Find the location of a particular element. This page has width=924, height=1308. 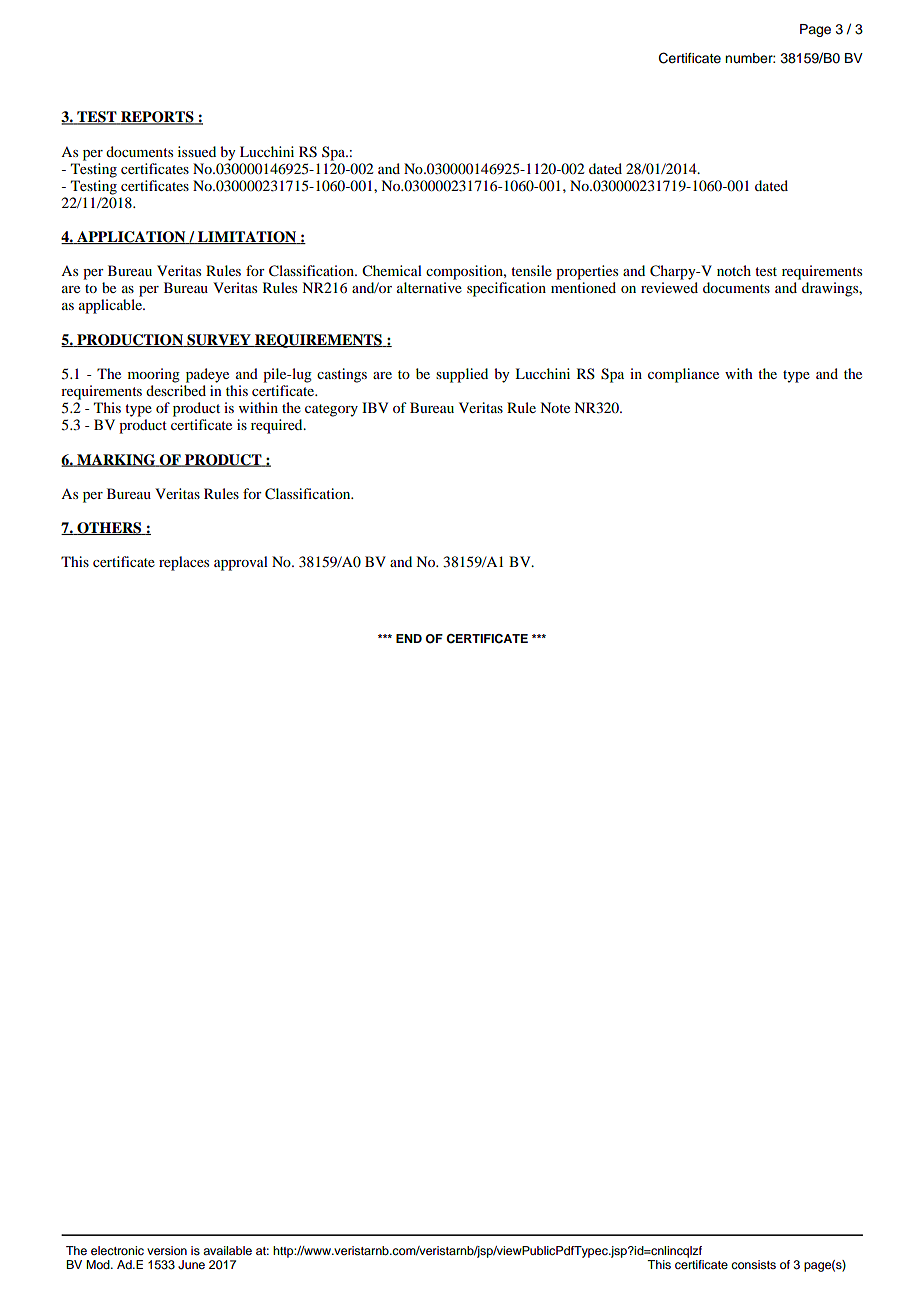

available is located at coordinates (227, 1250).
